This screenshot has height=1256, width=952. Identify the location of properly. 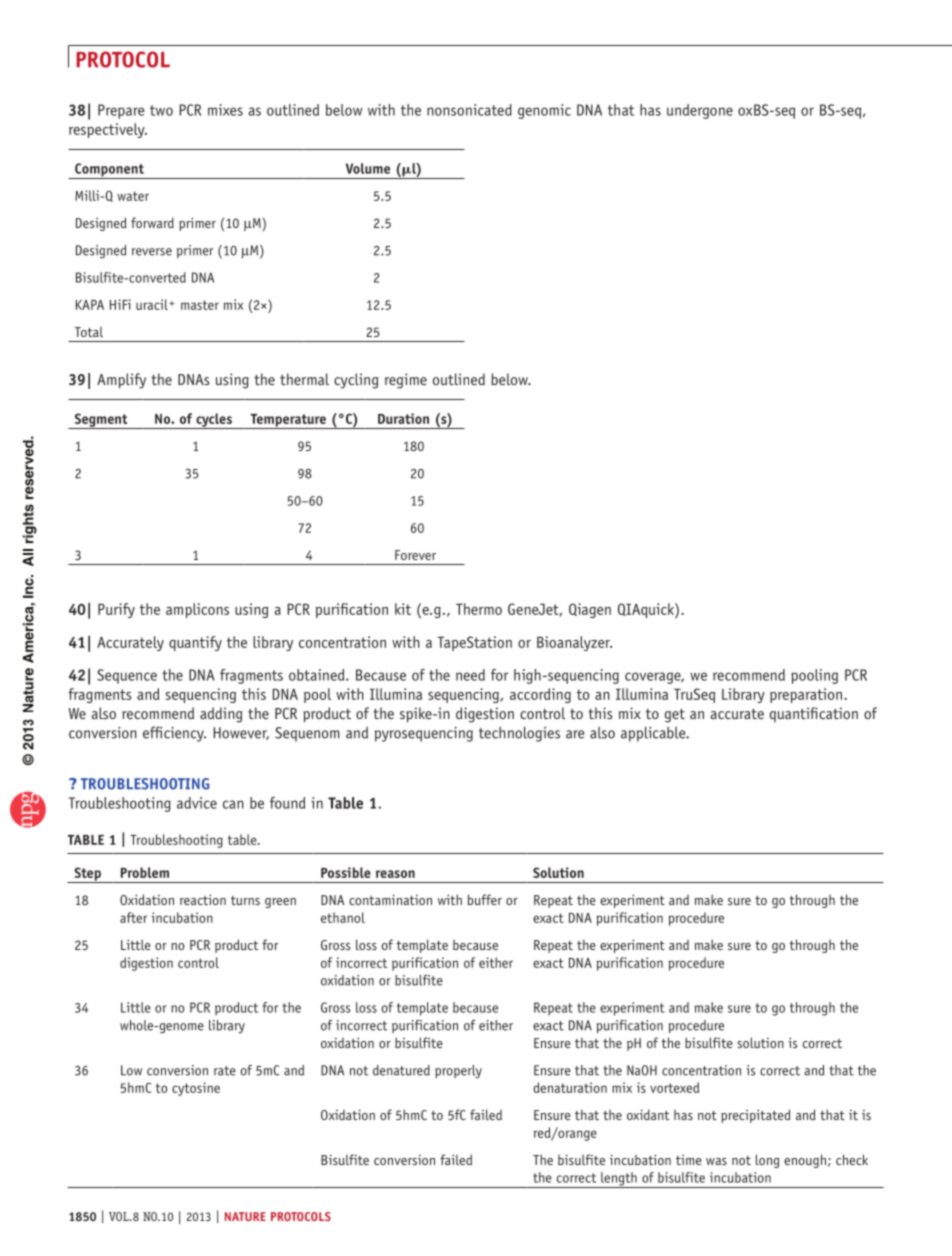
(458, 1071).
